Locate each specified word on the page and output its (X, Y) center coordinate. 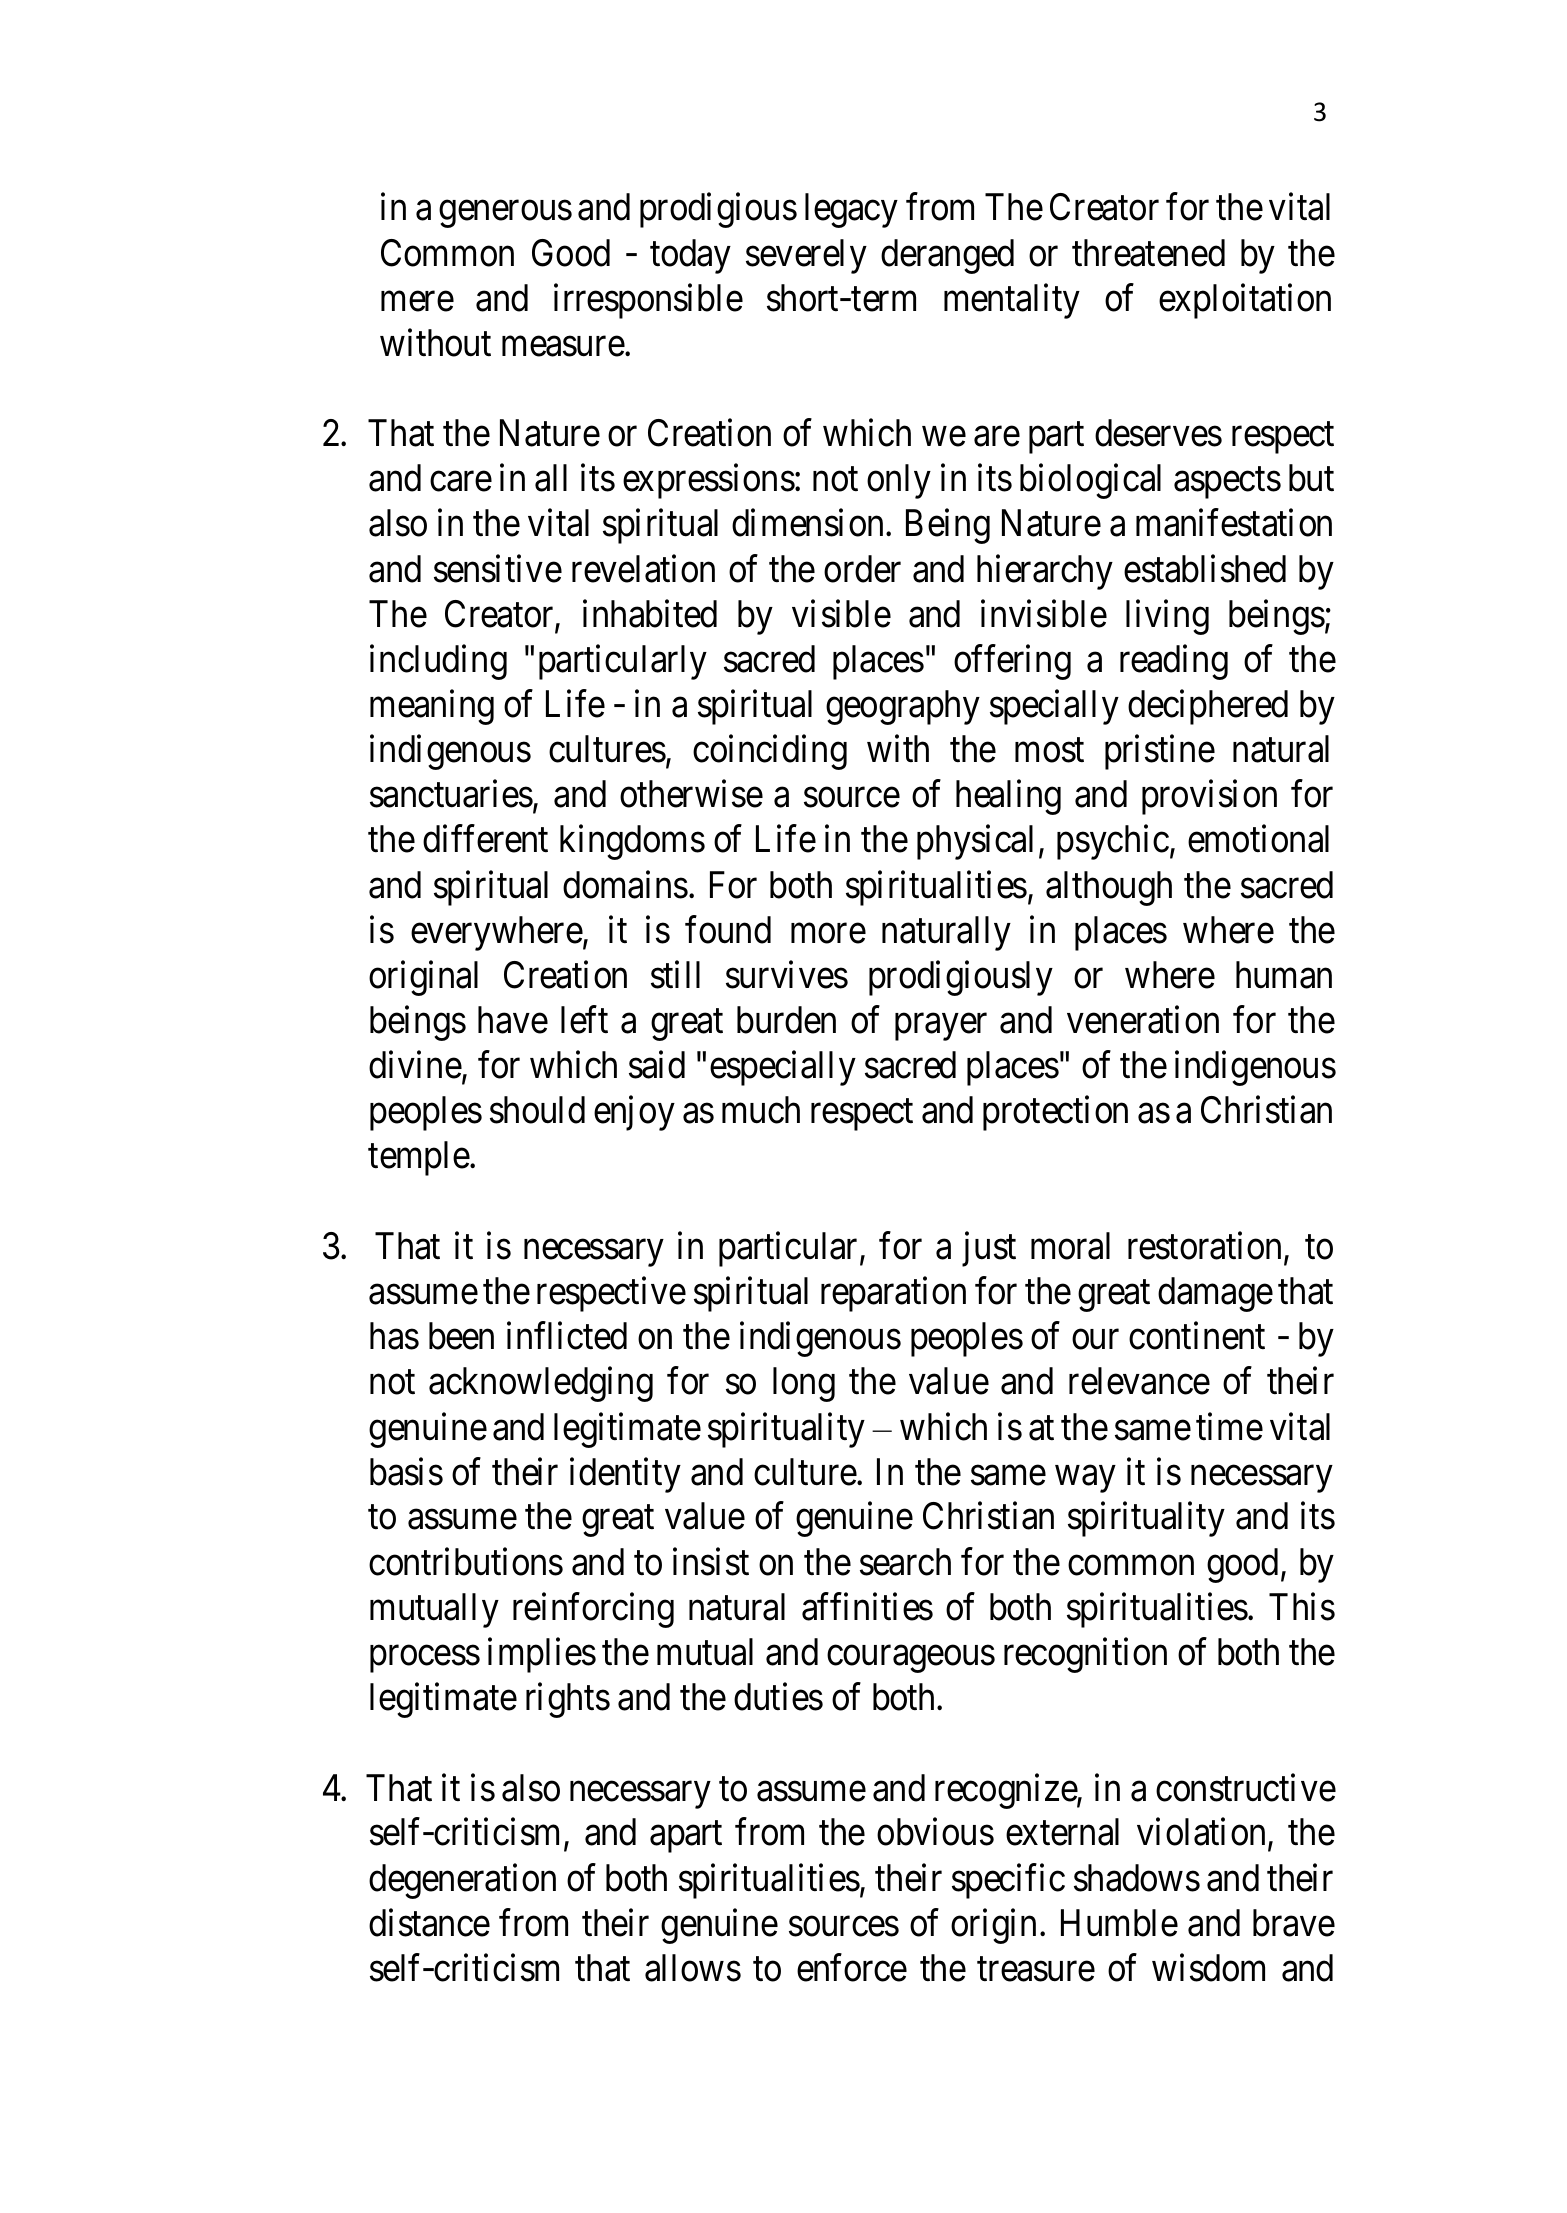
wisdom (1208, 1968)
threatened (1148, 253)
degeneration (462, 1881)
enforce (852, 1968)
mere (417, 302)
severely (806, 256)
